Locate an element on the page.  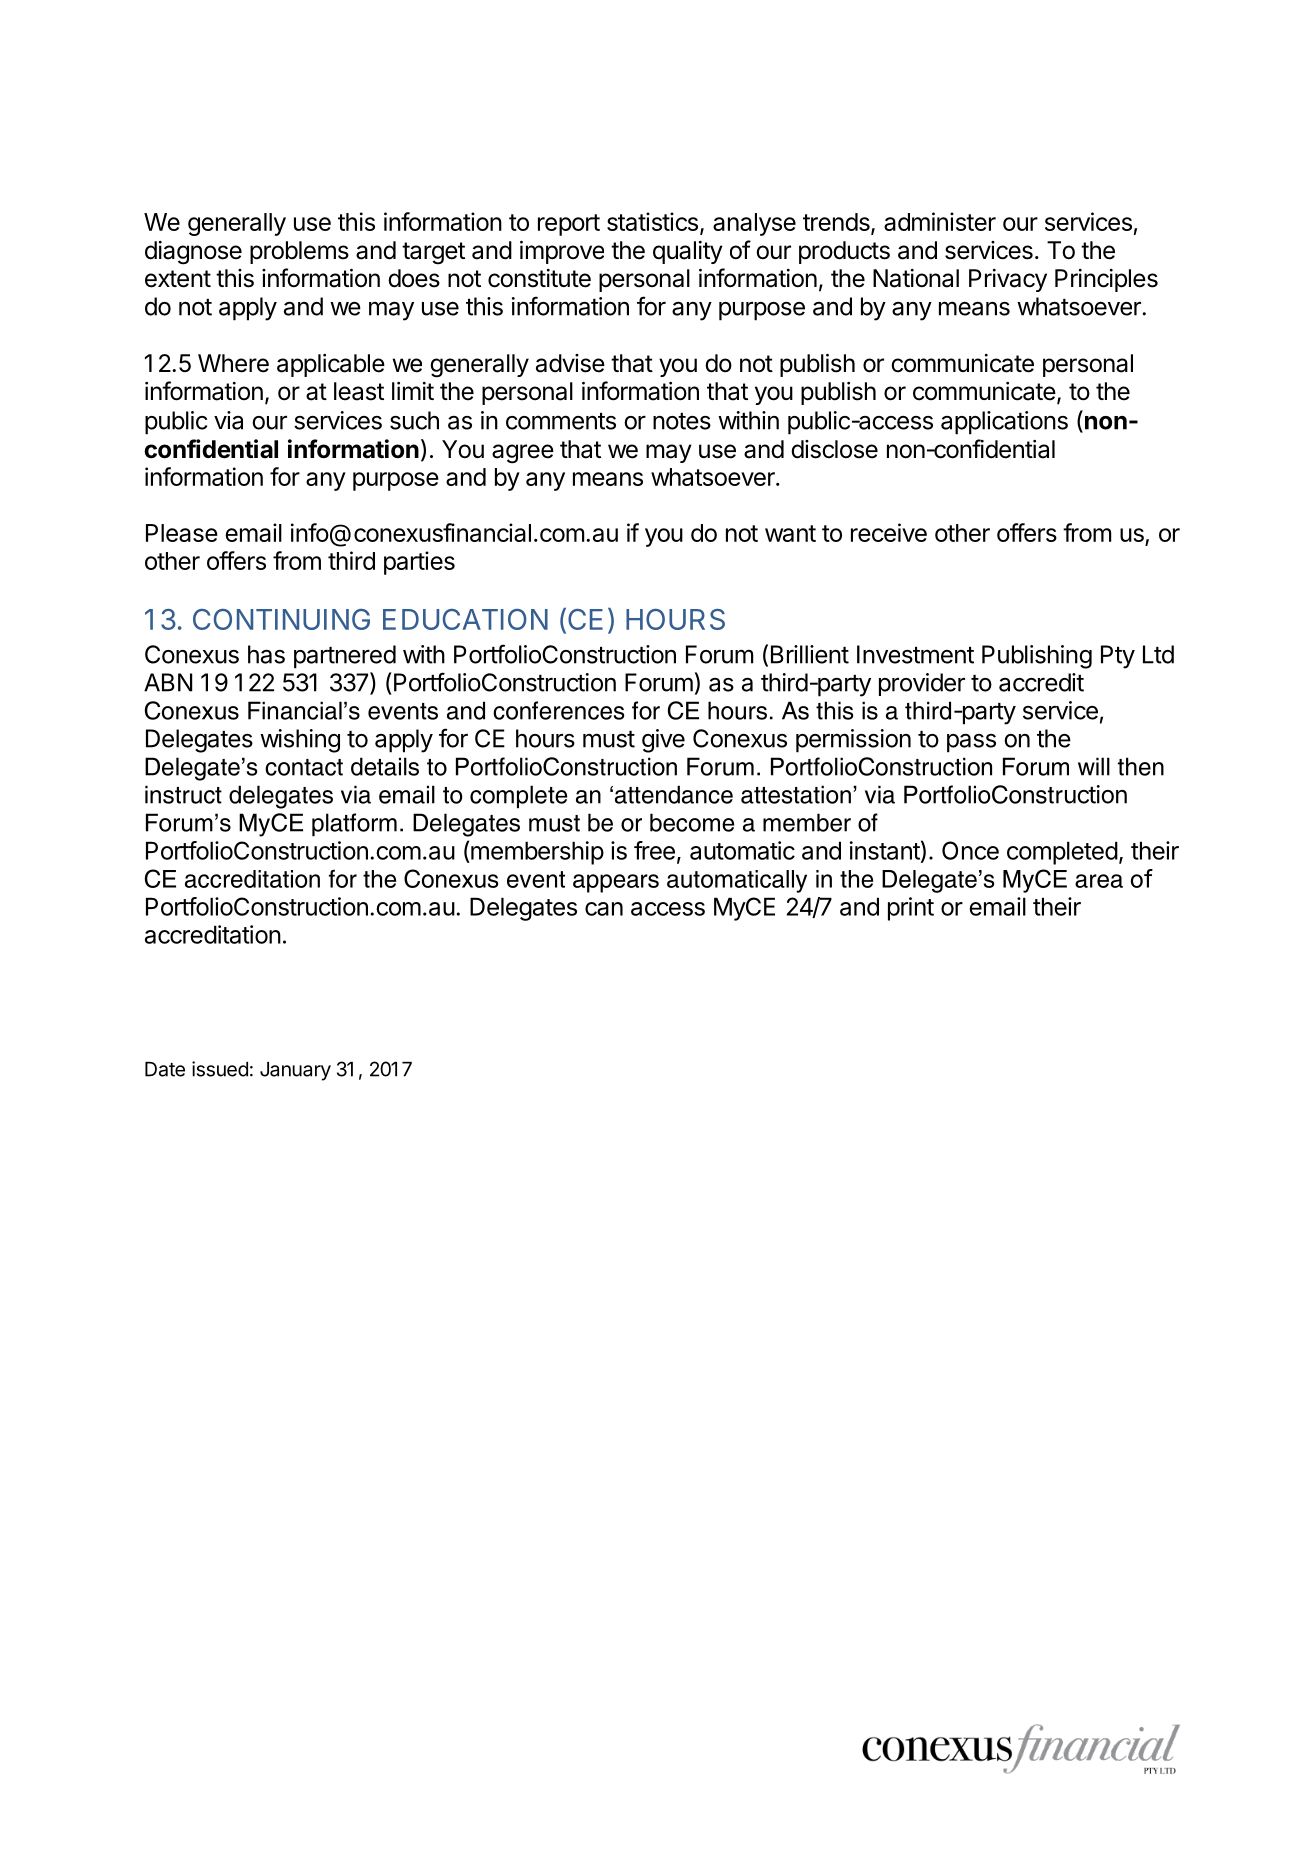
such is located at coordinates (414, 420).
